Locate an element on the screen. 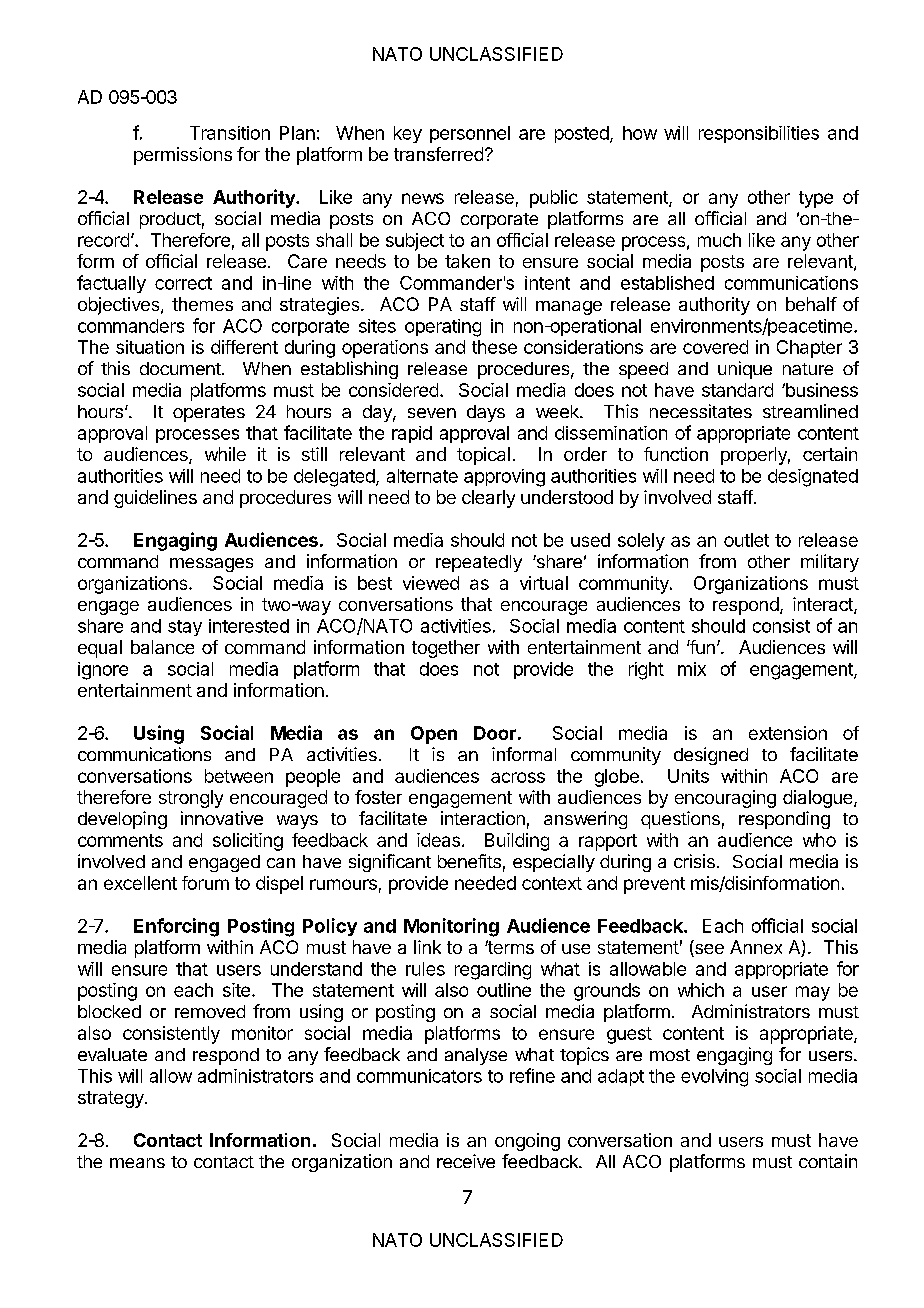 This screenshot has width=924, height=1308. designated is located at coordinates (813, 478).
